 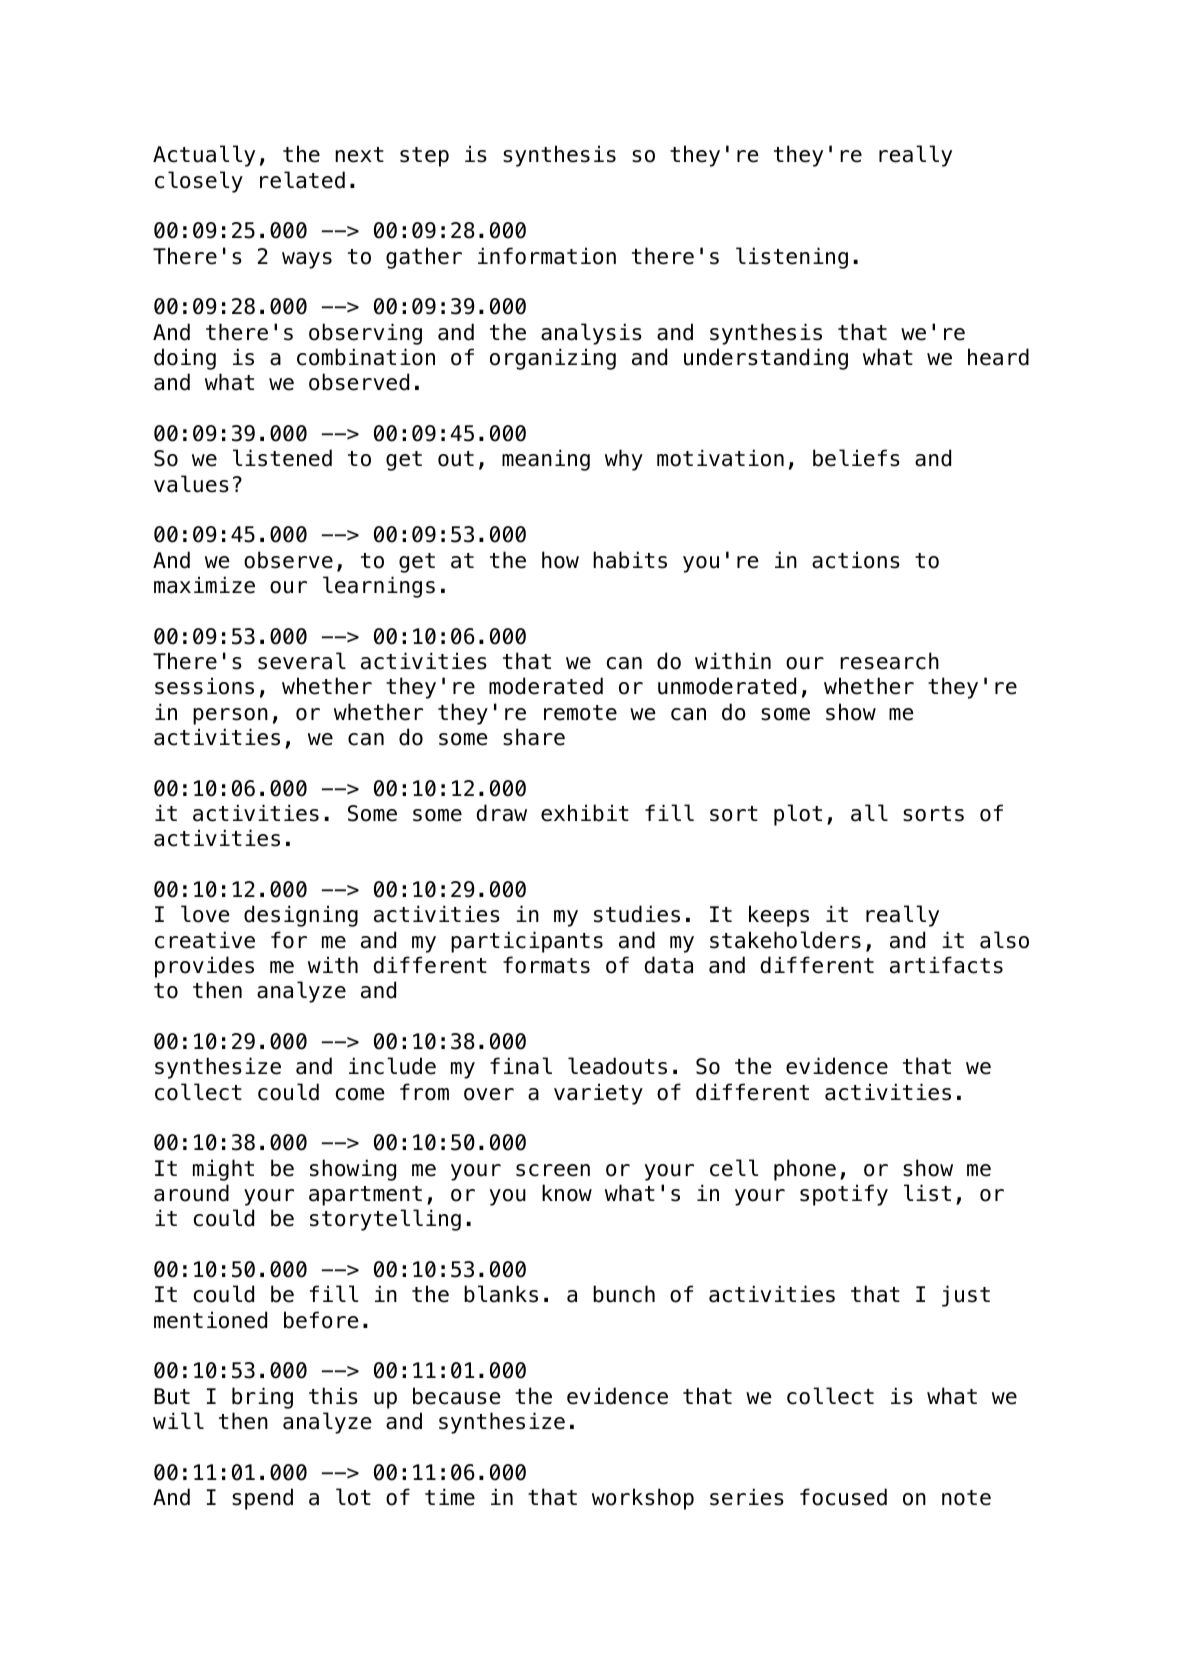 What do you see at coordinates (547, 256) in the page?
I see `information` at bounding box center [547, 256].
